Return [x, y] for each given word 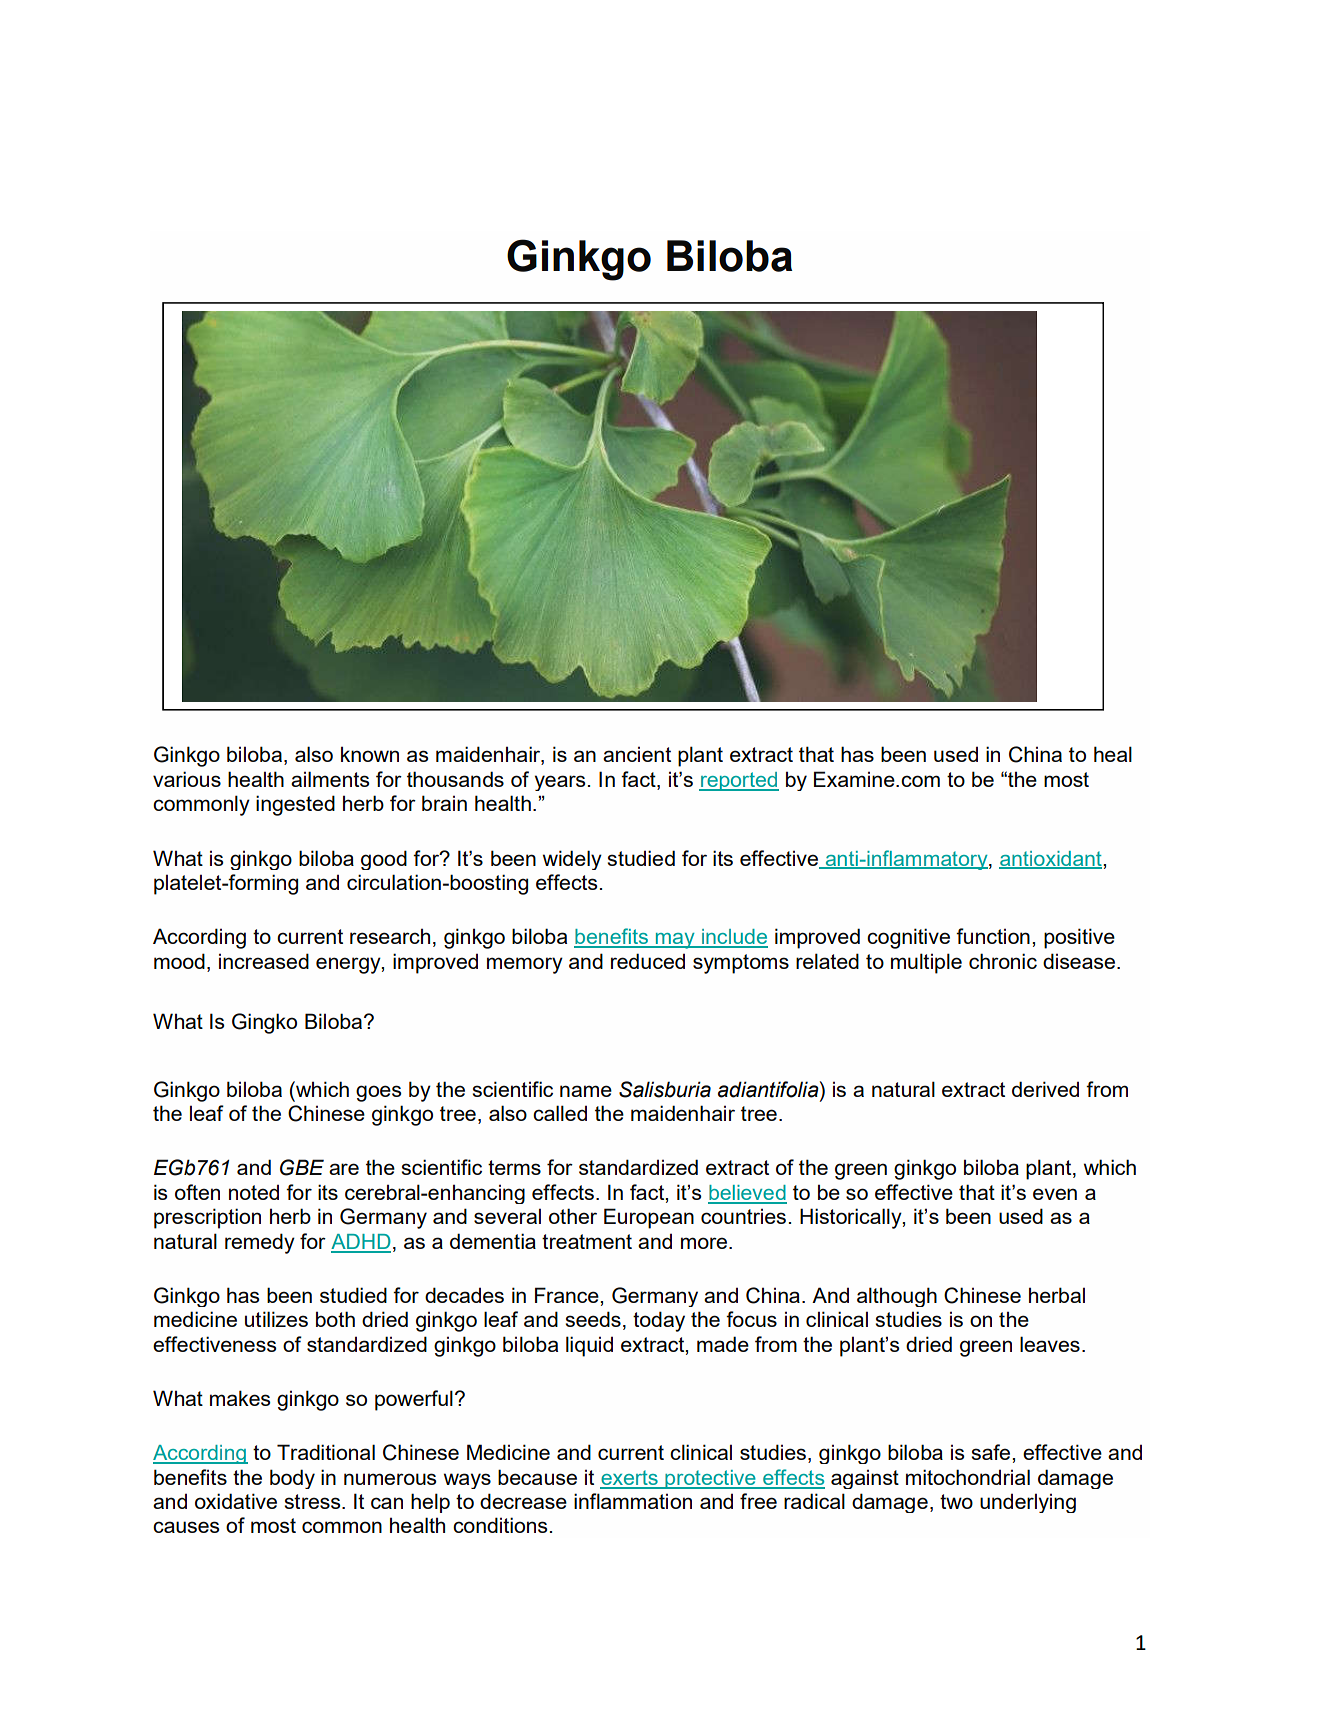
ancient [637, 754]
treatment [587, 1241]
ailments [330, 779]
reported [739, 781]
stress [313, 1501]
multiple [926, 963]
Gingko [264, 1023]
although [897, 1297]
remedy [260, 1243]
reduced [648, 961]
